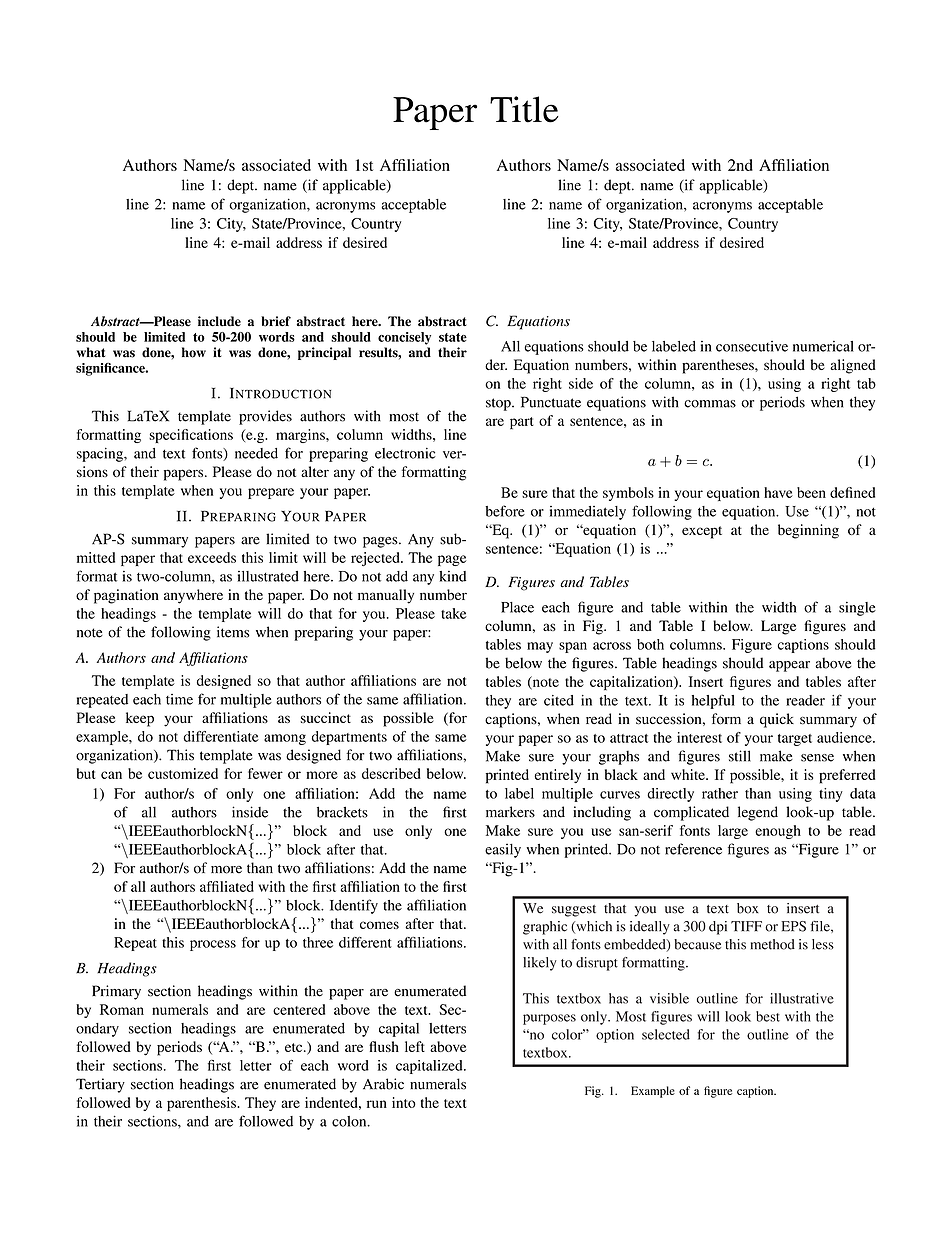  What do you see at coordinates (752, 346) in the document?
I see `consecutive` at bounding box center [752, 346].
